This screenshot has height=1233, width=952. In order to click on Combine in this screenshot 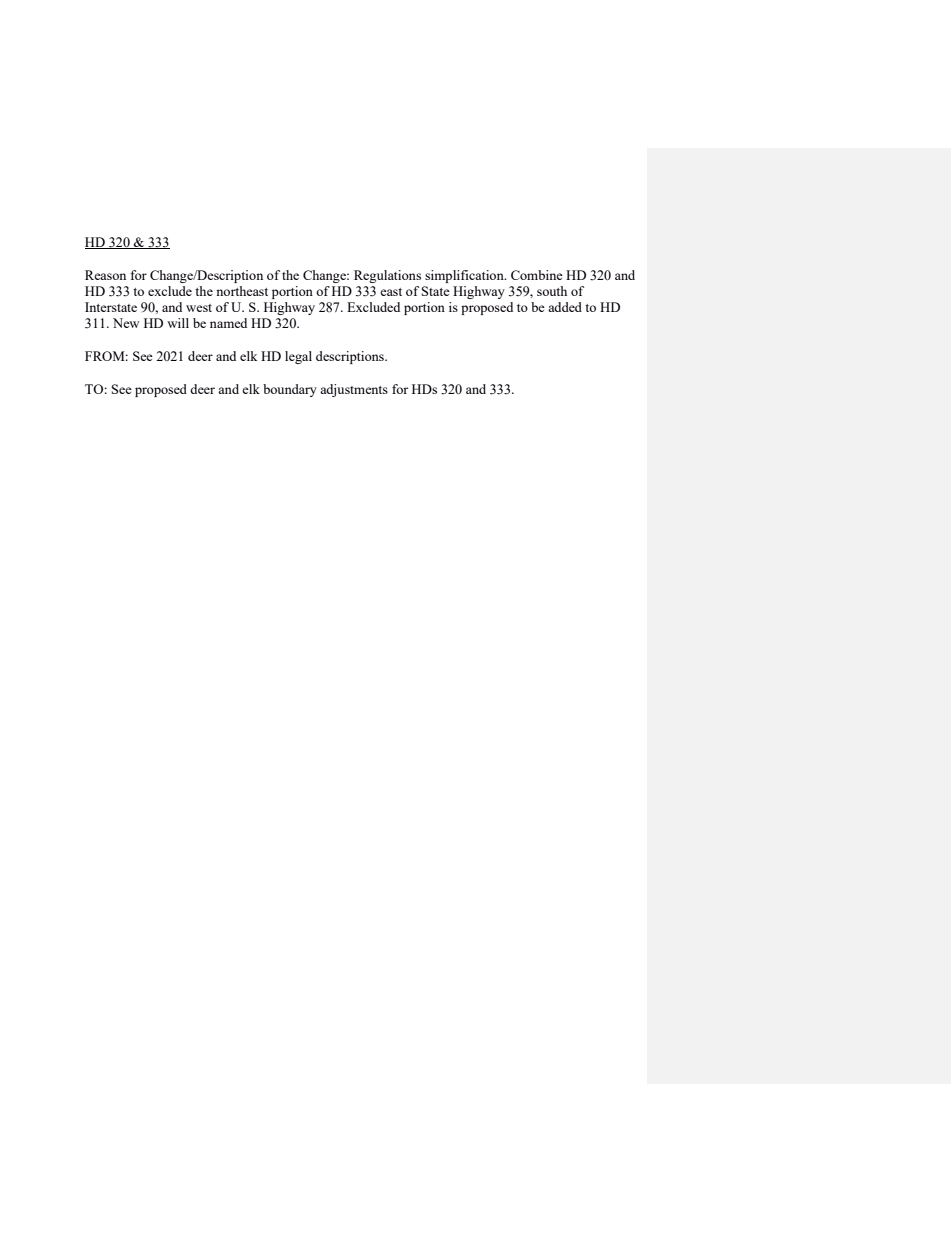, I will do `click(537, 275)`.
